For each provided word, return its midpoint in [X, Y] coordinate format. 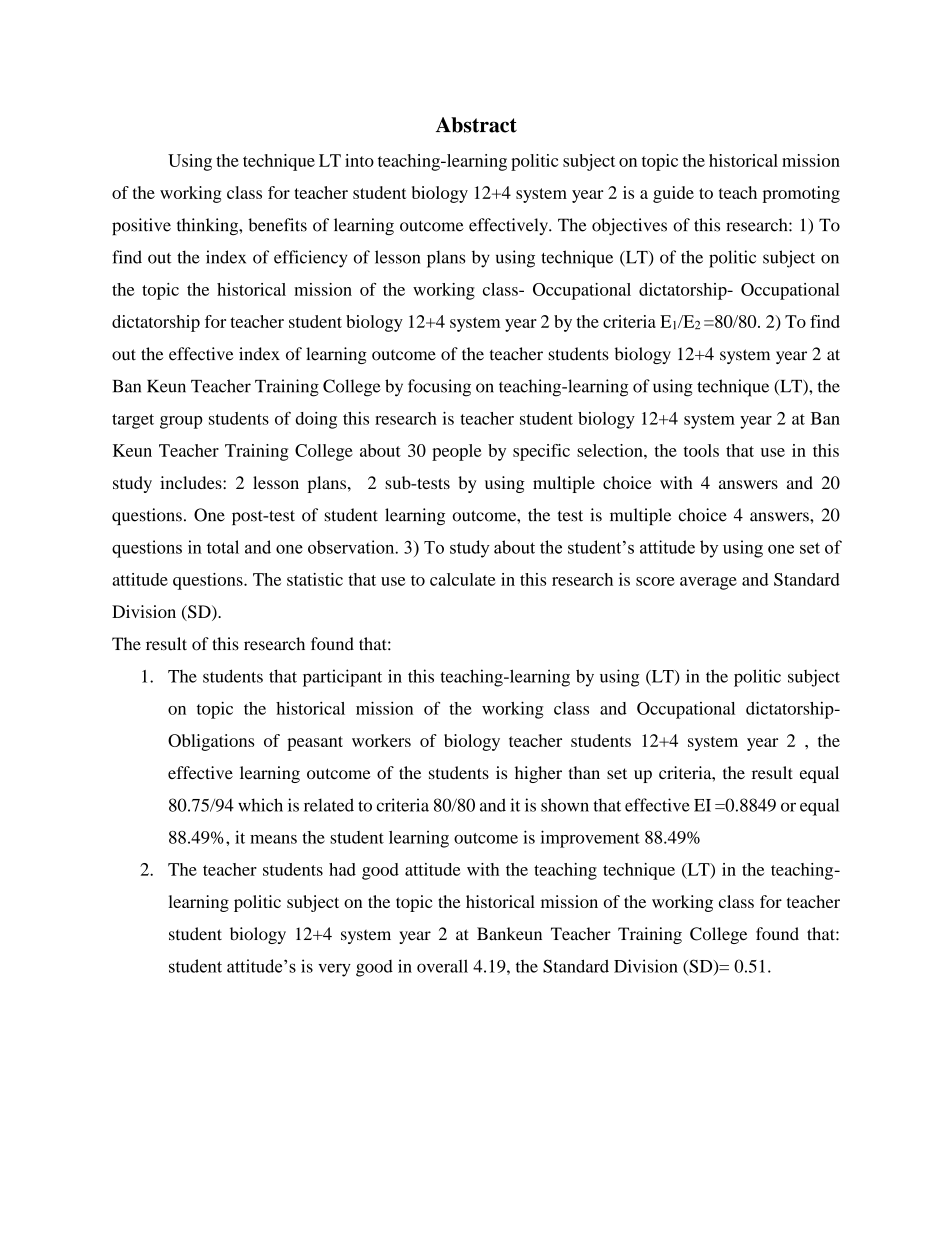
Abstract [476, 125]
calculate [462, 579]
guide [673, 194]
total [223, 547]
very [334, 970]
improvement [590, 839]
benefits [277, 225]
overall [442, 966]
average [708, 583]
